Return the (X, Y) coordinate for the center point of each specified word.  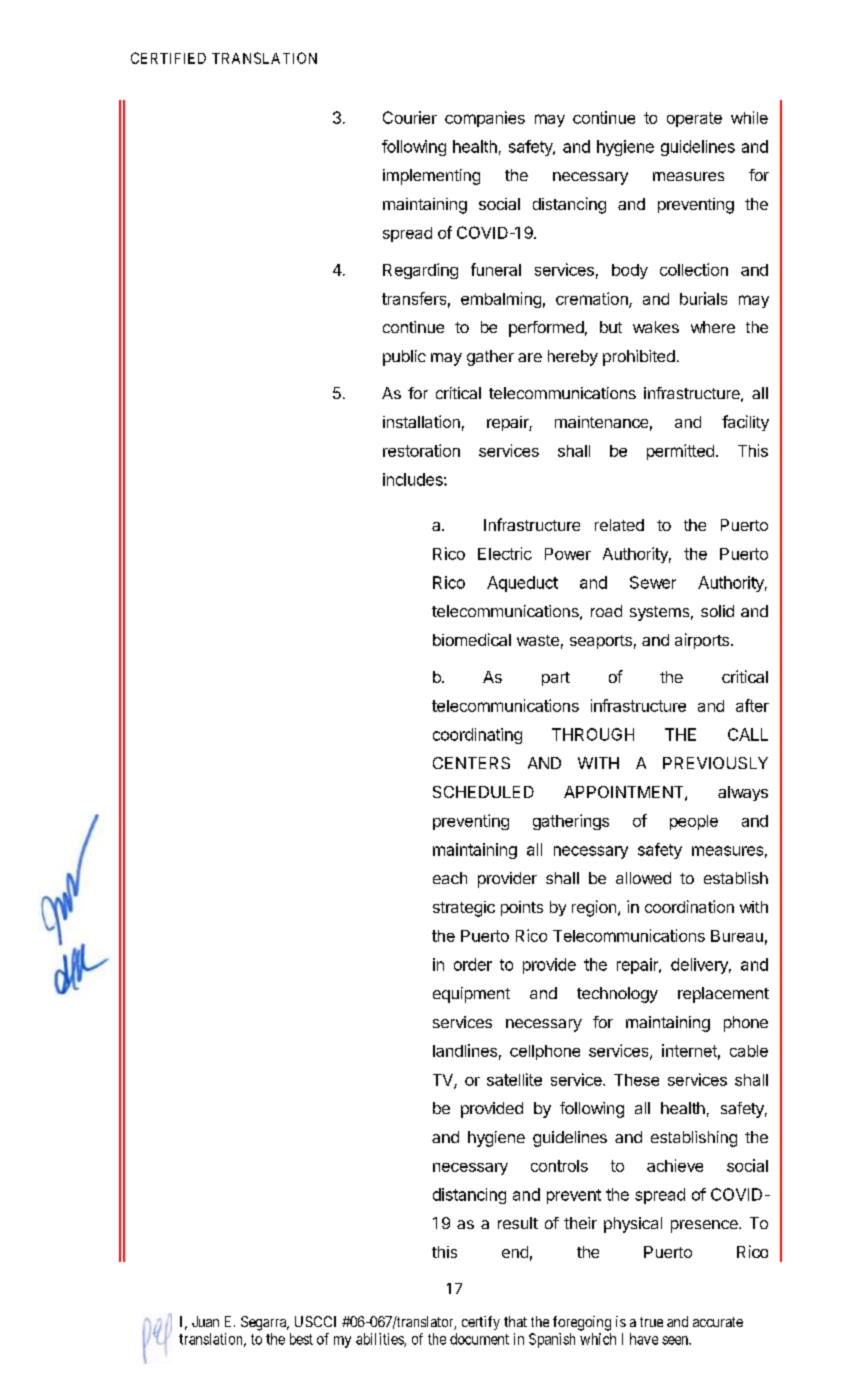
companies (485, 119)
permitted (680, 452)
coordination (689, 906)
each (450, 878)
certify (481, 1323)
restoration (421, 450)
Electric (505, 553)
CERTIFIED (168, 58)
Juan (205, 1321)
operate (694, 119)
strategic (464, 909)
